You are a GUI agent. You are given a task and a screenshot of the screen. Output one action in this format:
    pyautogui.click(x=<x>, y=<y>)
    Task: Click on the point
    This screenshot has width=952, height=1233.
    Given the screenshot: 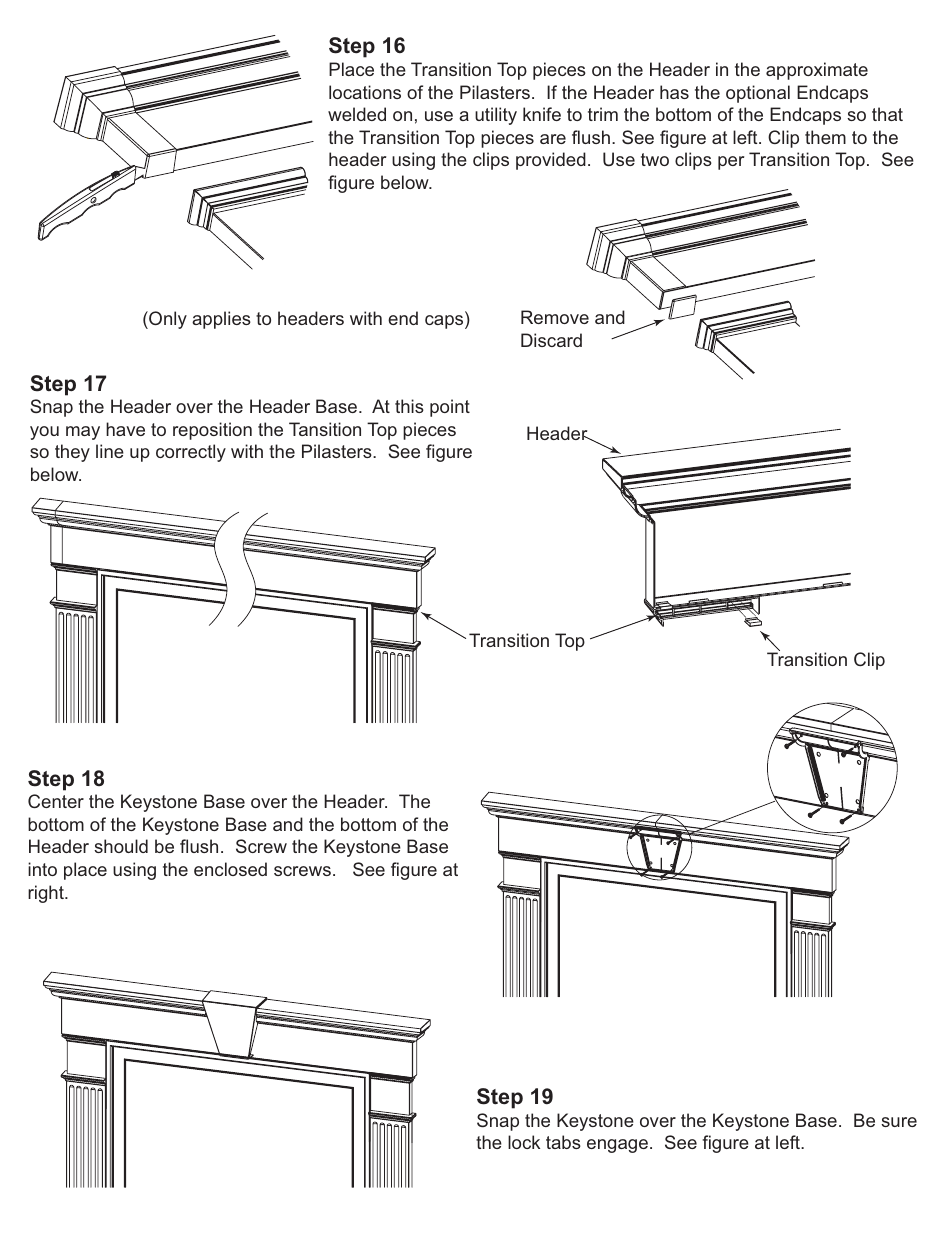 What is the action you would take?
    pyautogui.click(x=450, y=408)
